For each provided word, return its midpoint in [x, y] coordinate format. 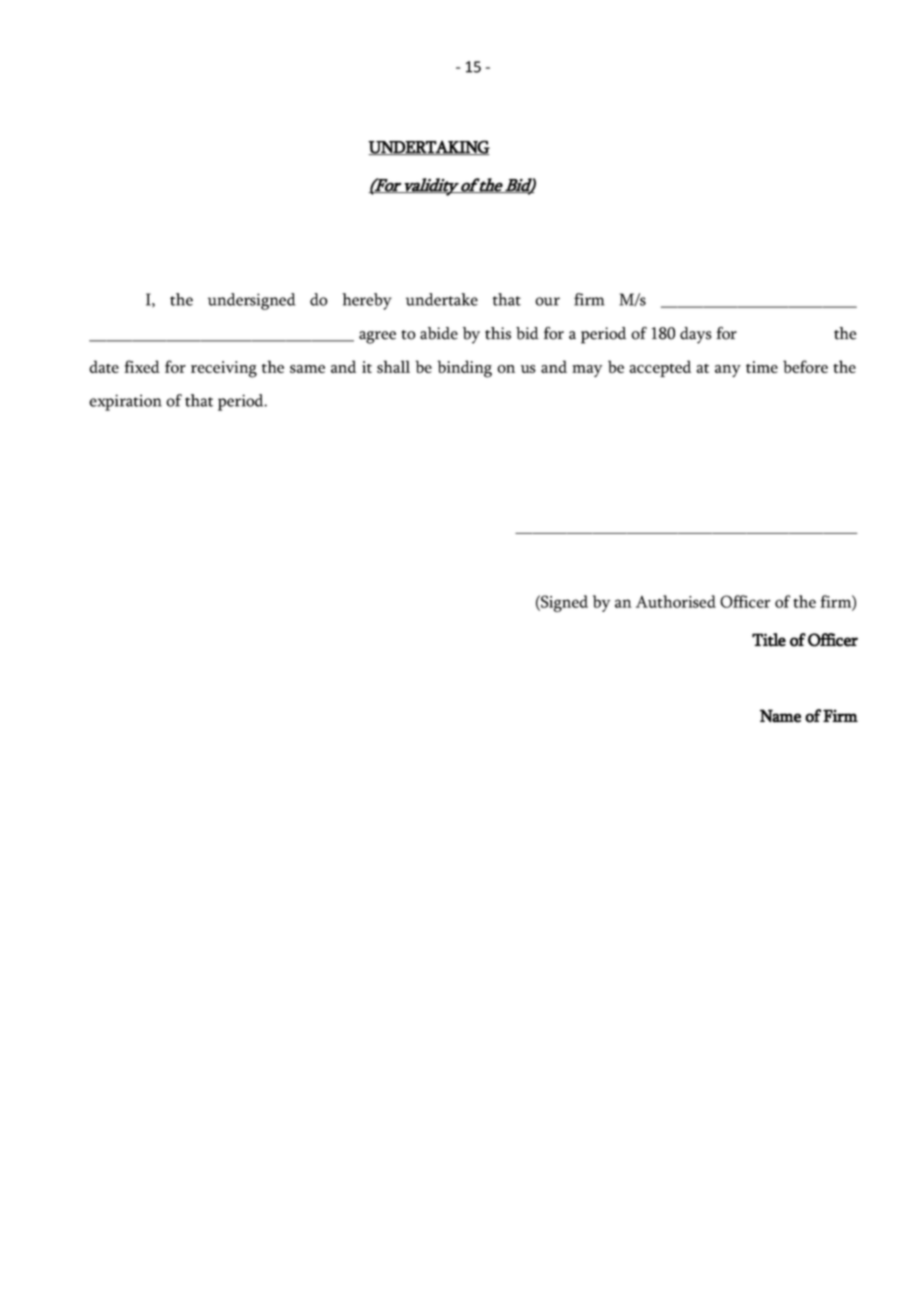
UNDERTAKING [429, 147]
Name [780, 716]
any [728, 371]
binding [464, 369]
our [547, 301]
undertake [442, 299]
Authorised [676, 601]
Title [769, 640]
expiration [125, 402]
